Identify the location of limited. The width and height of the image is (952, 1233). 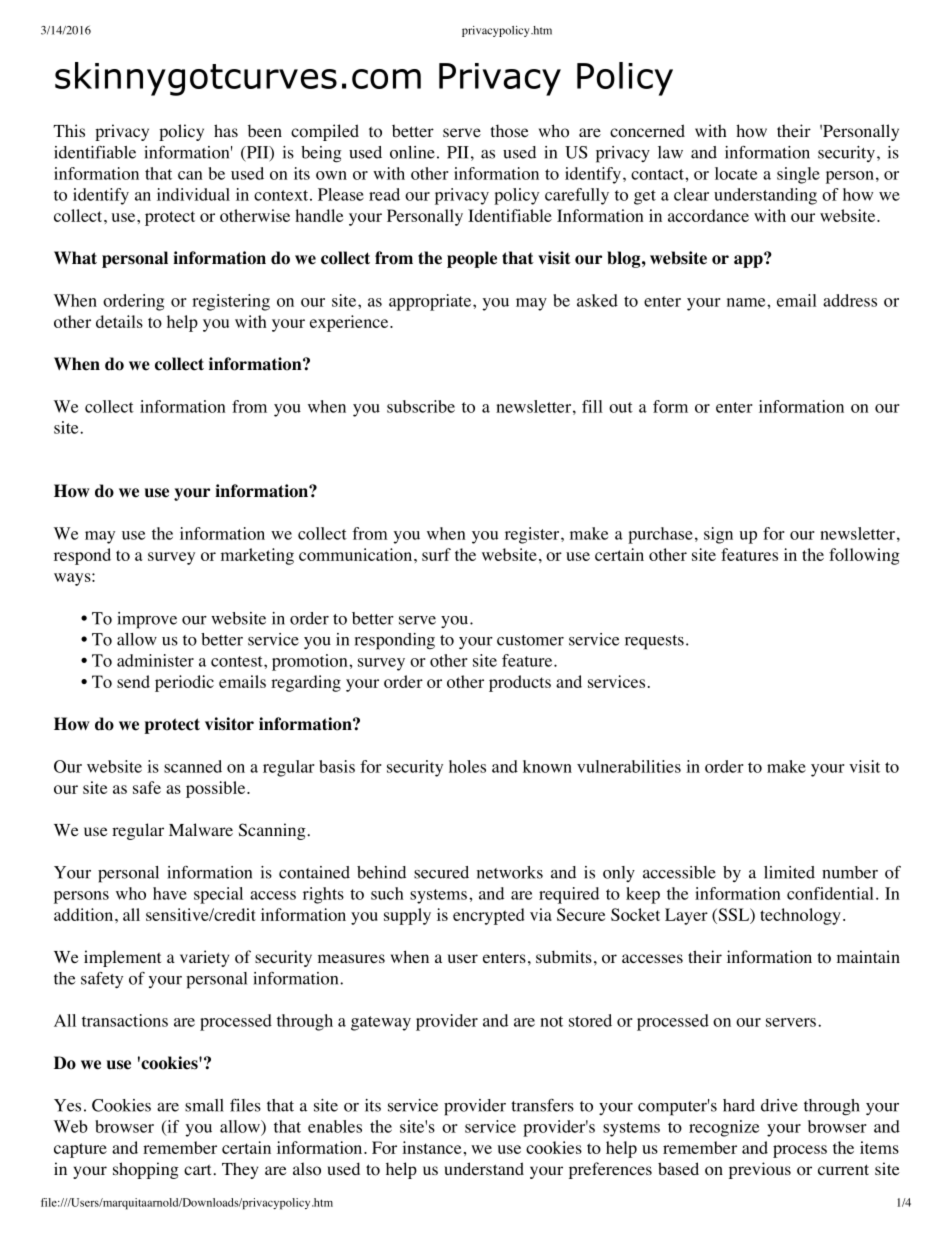
(789, 872).
